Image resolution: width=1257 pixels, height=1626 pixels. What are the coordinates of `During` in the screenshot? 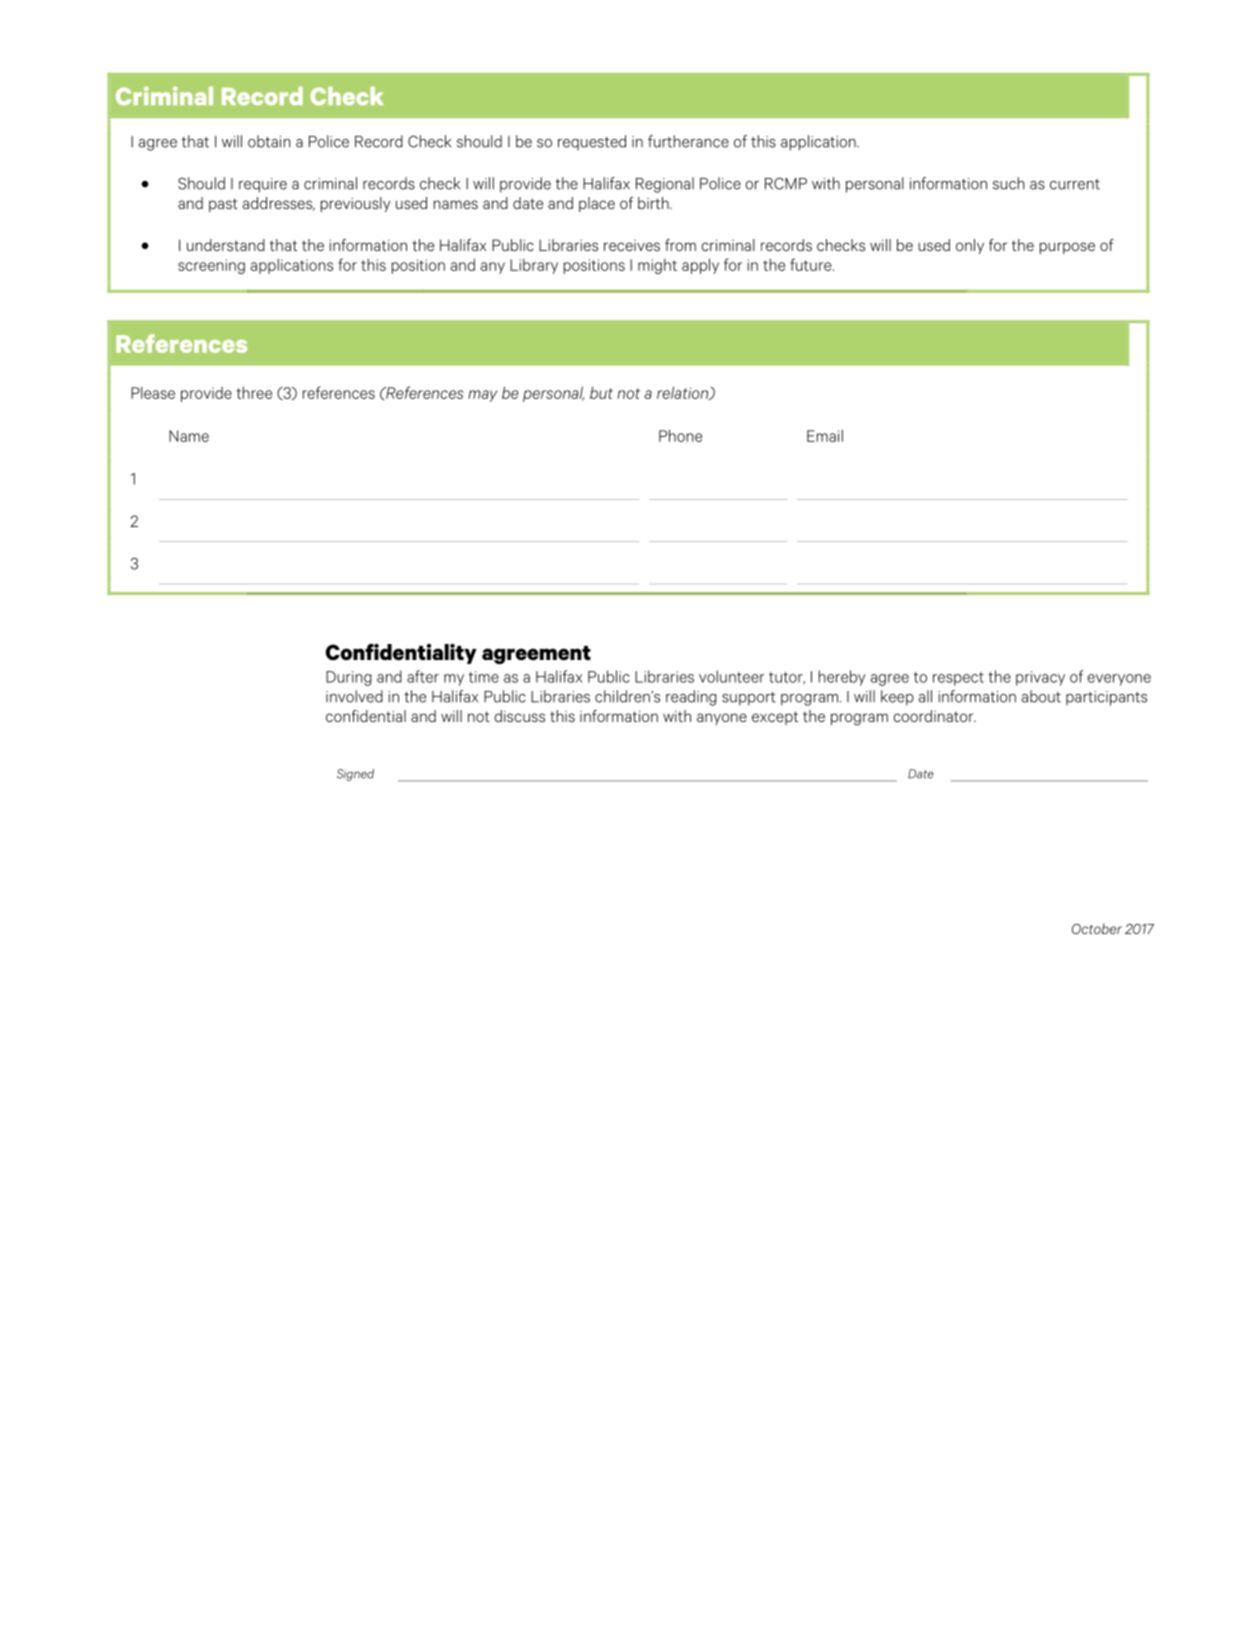 It's located at (349, 678).
